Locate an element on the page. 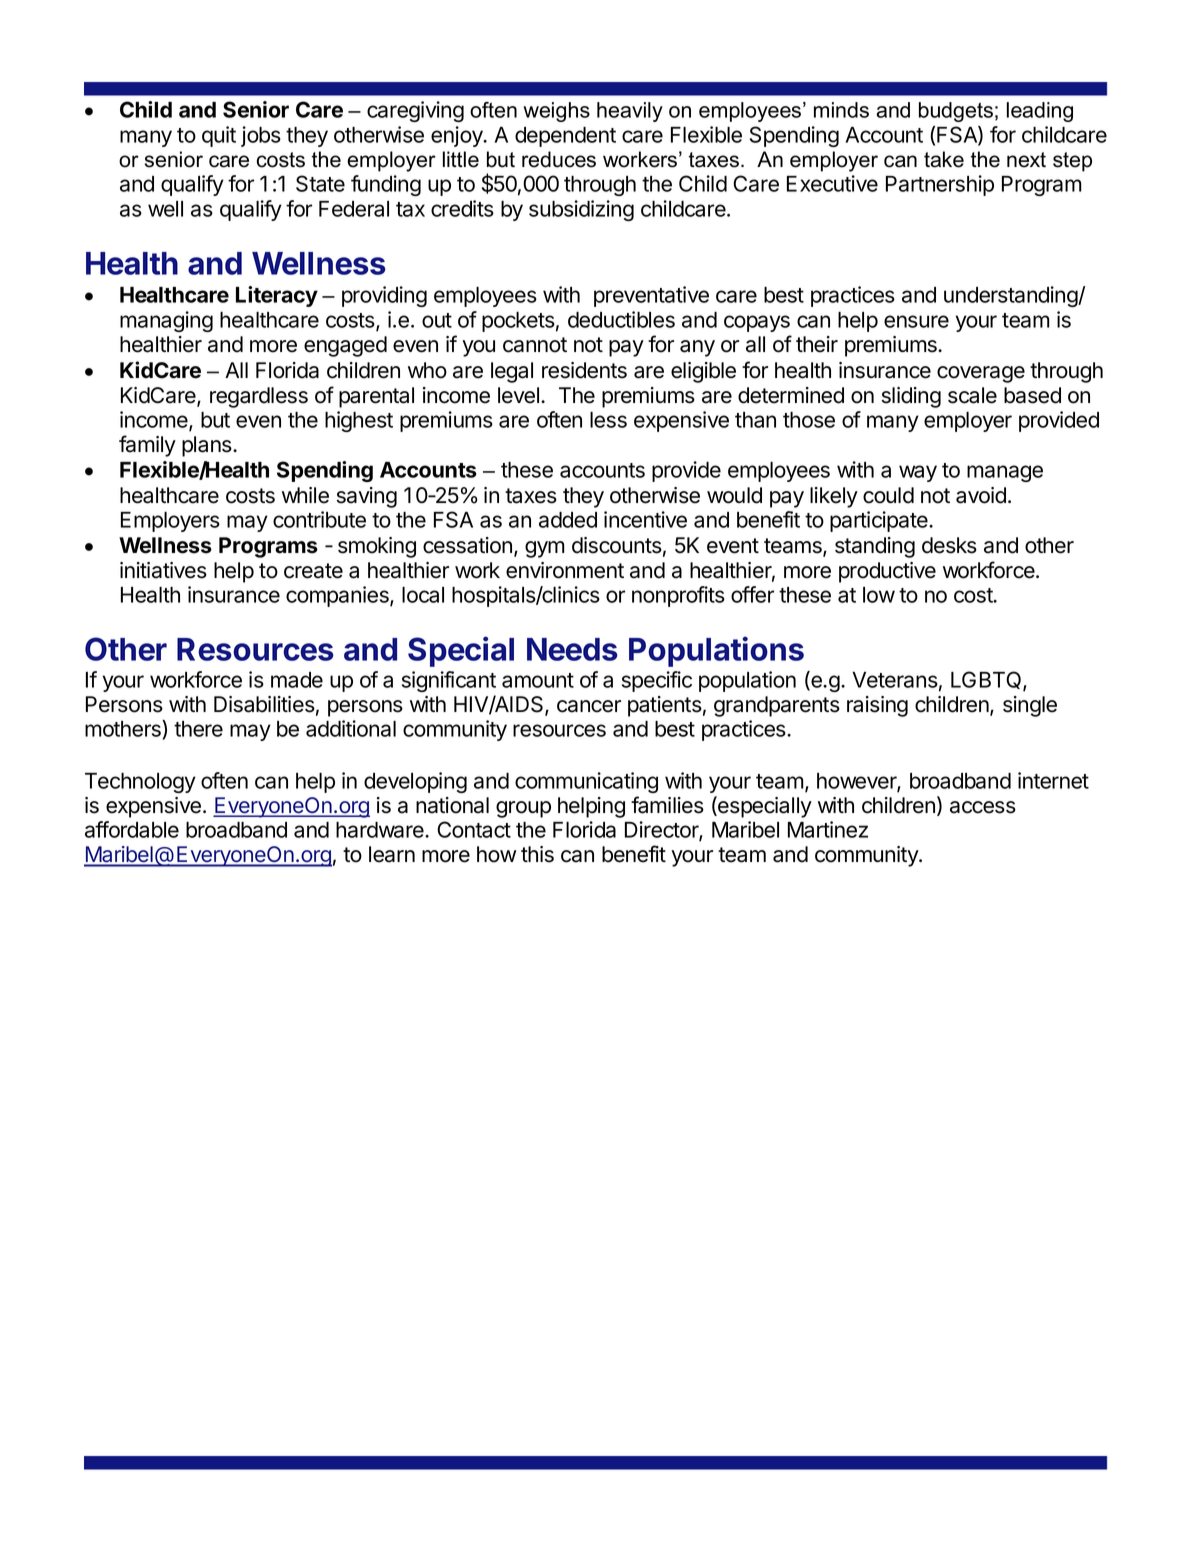  coverage is located at coordinates (981, 374).
